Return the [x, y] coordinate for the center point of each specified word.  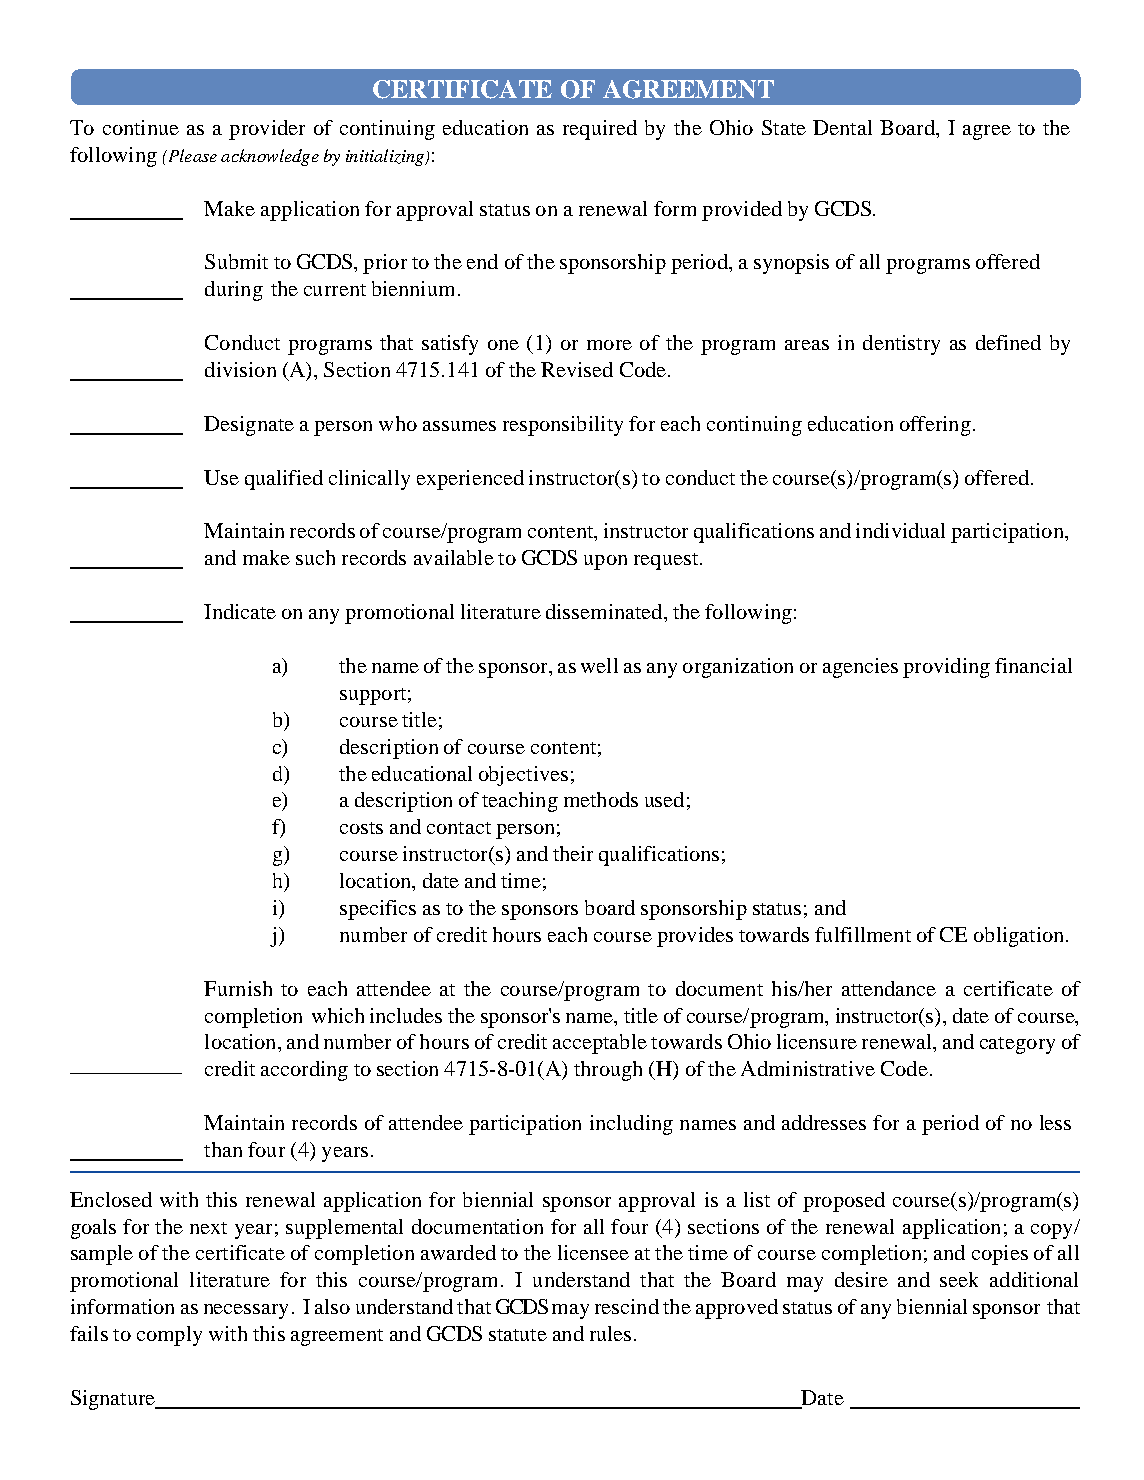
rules [610, 1333]
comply [169, 1336]
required [600, 130]
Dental [842, 127]
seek [959, 1279]
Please [191, 155]
